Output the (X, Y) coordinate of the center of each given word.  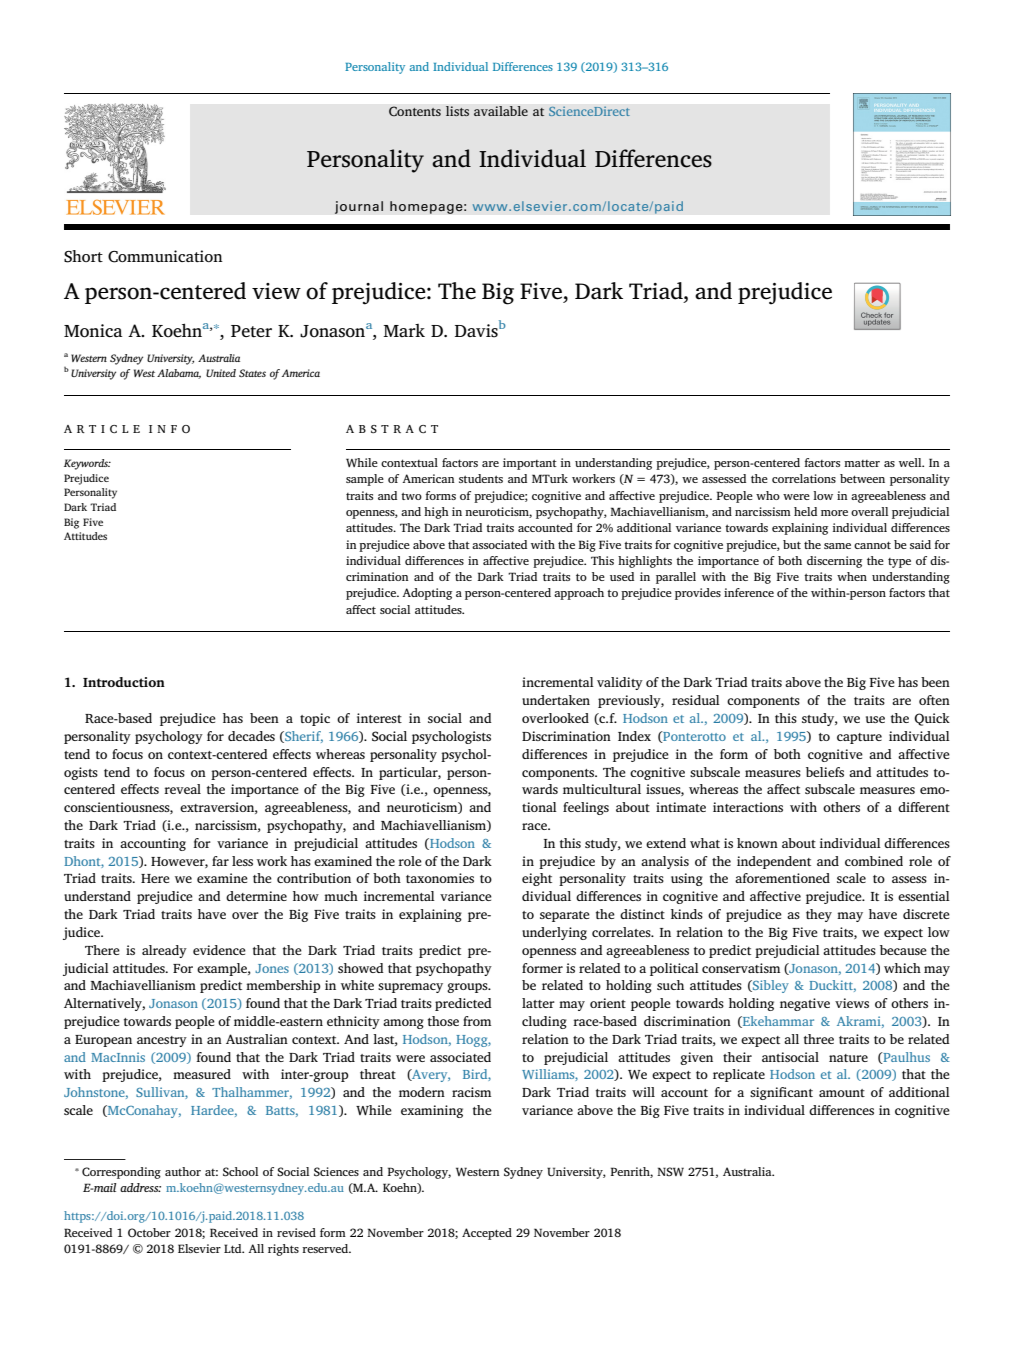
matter (862, 463)
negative (805, 1004)
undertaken (556, 700)
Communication (165, 256)
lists (457, 111)
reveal (182, 789)
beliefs (825, 772)
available (501, 111)
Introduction (124, 682)
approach (579, 594)
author (183, 1171)
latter (538, 1003)
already (164, 951)
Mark (404, 330)
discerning (834, 562)
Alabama (179, 374)
